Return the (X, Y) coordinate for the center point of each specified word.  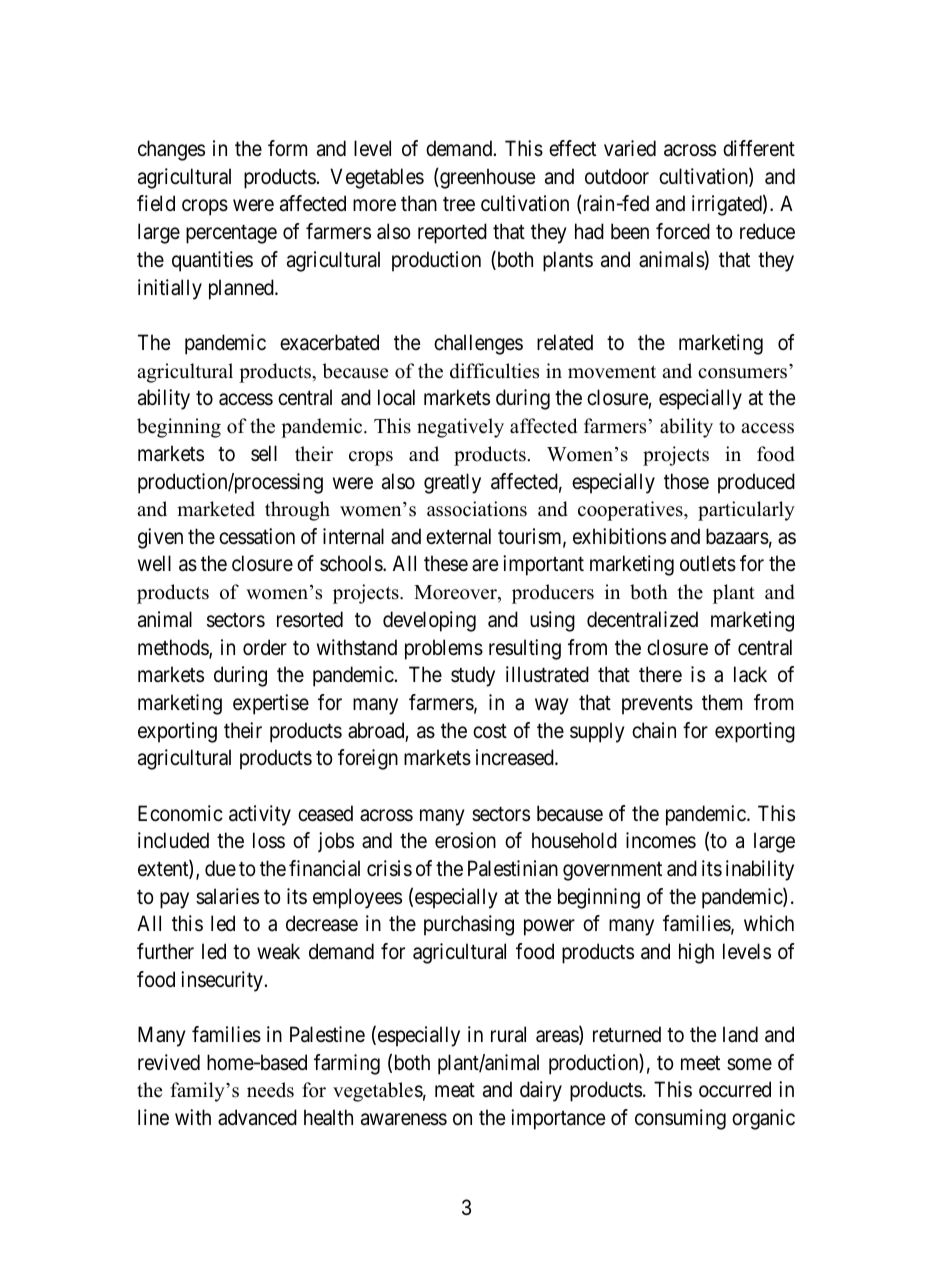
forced (683, 231)
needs (270, 1090)
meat (455, 1090)
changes (171, 150)
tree (459, 204)
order (265, 647)
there (660, 674)
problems (444, 649)
